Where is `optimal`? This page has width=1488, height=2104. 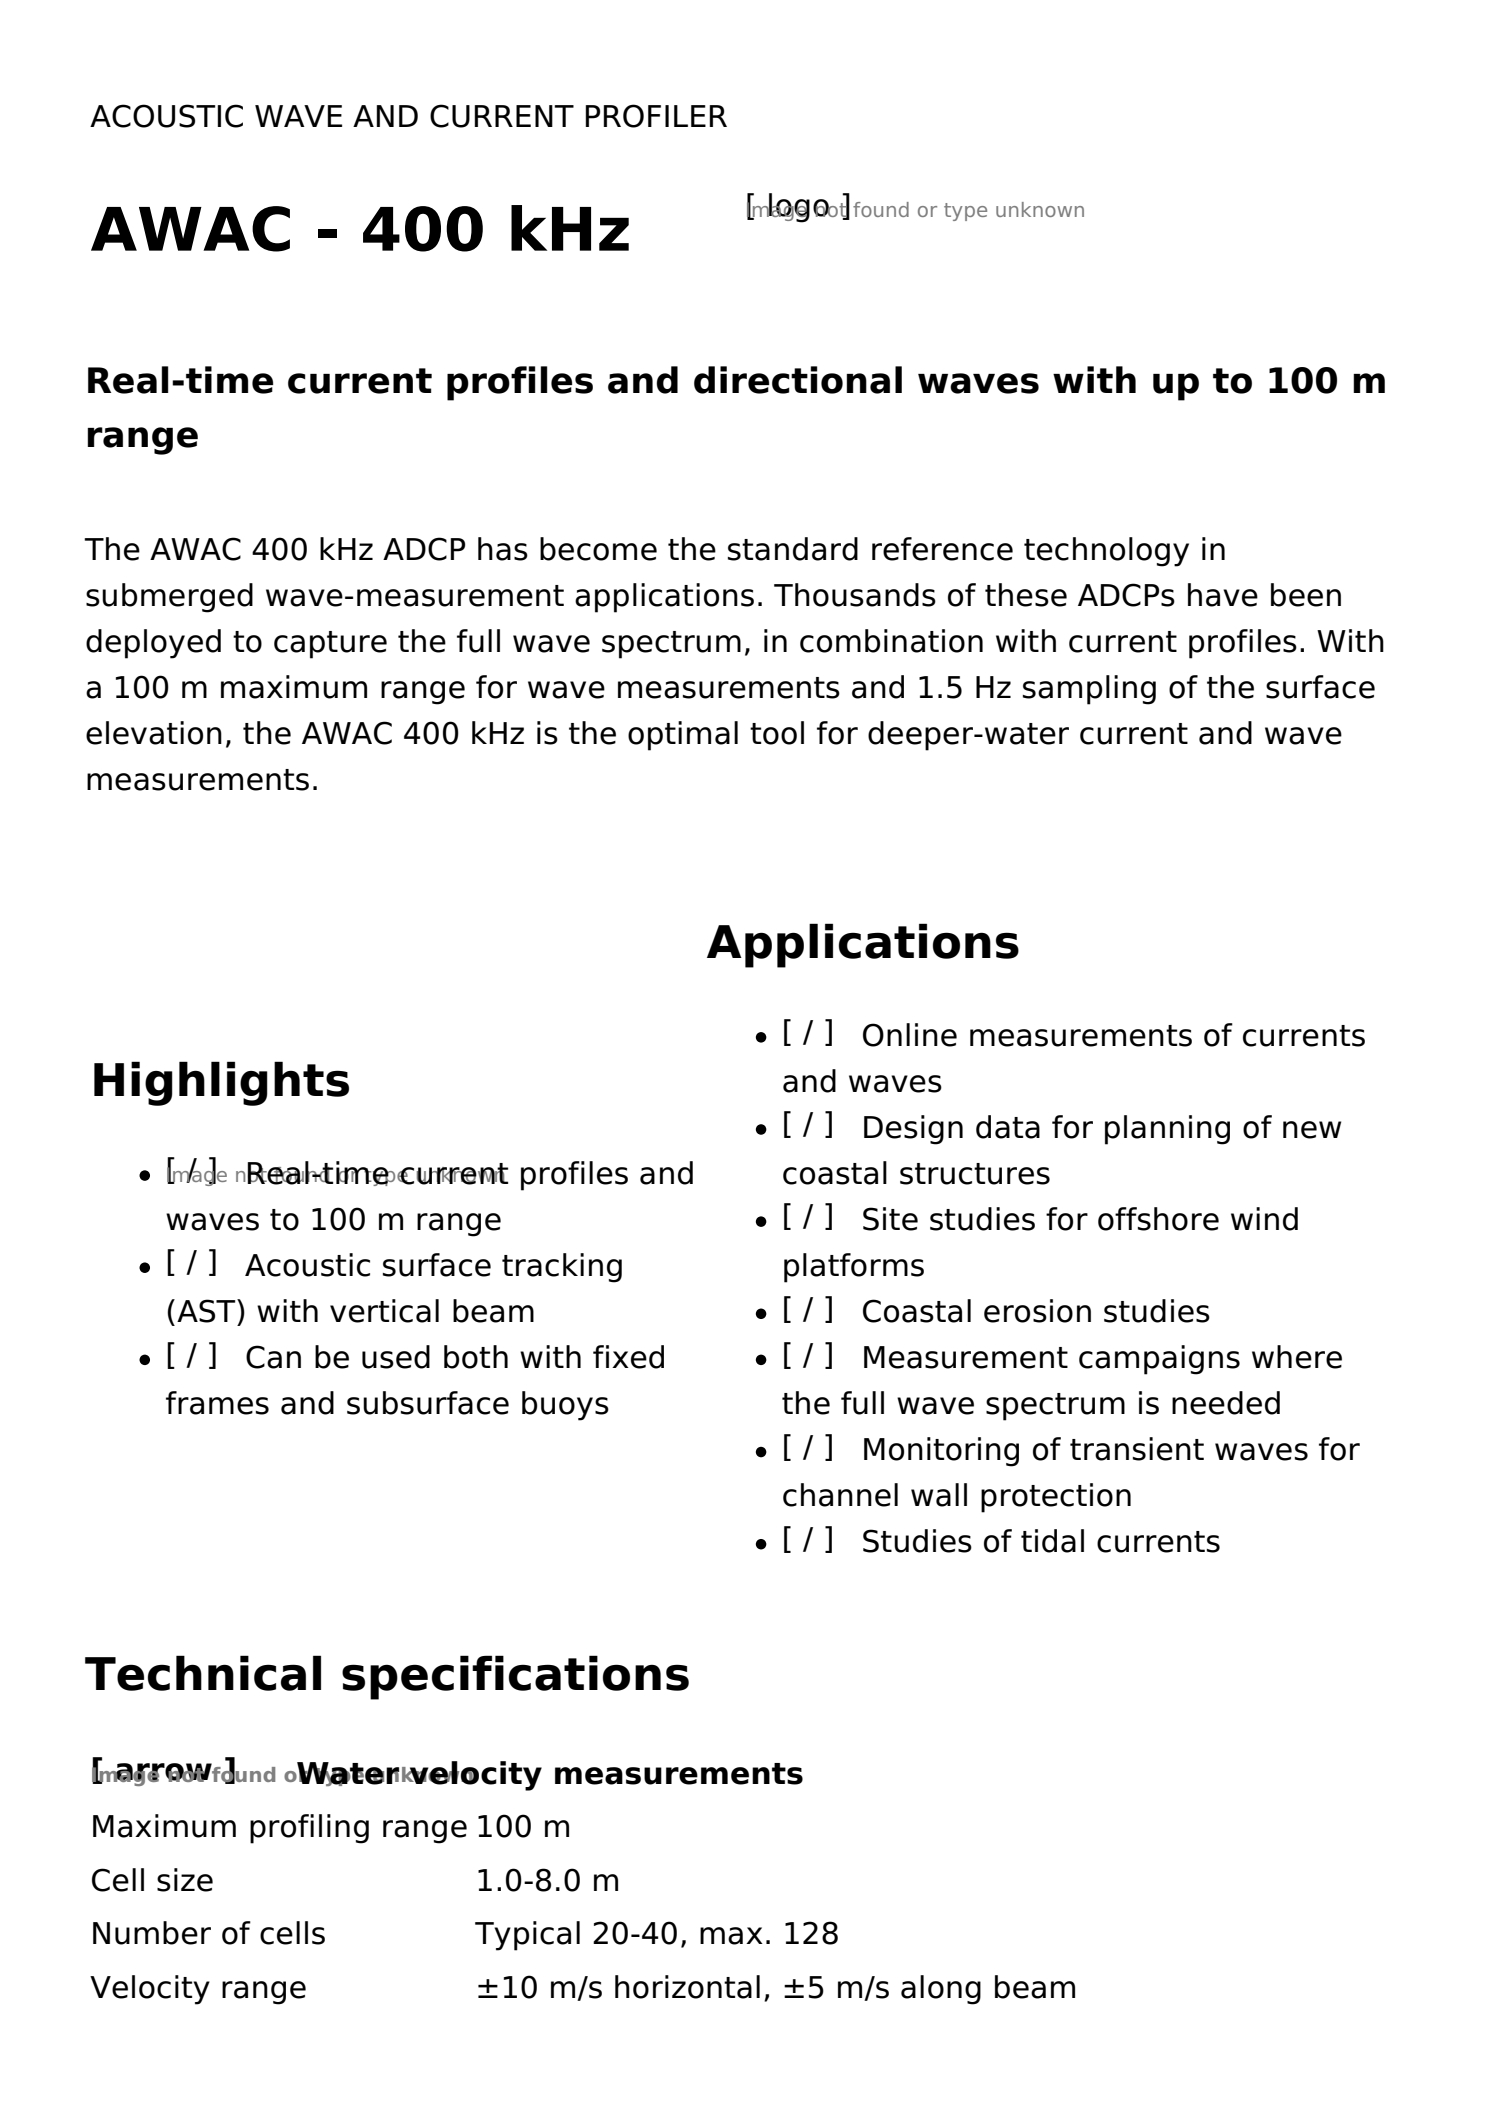 optimal is located at coordinates (683, 736).
